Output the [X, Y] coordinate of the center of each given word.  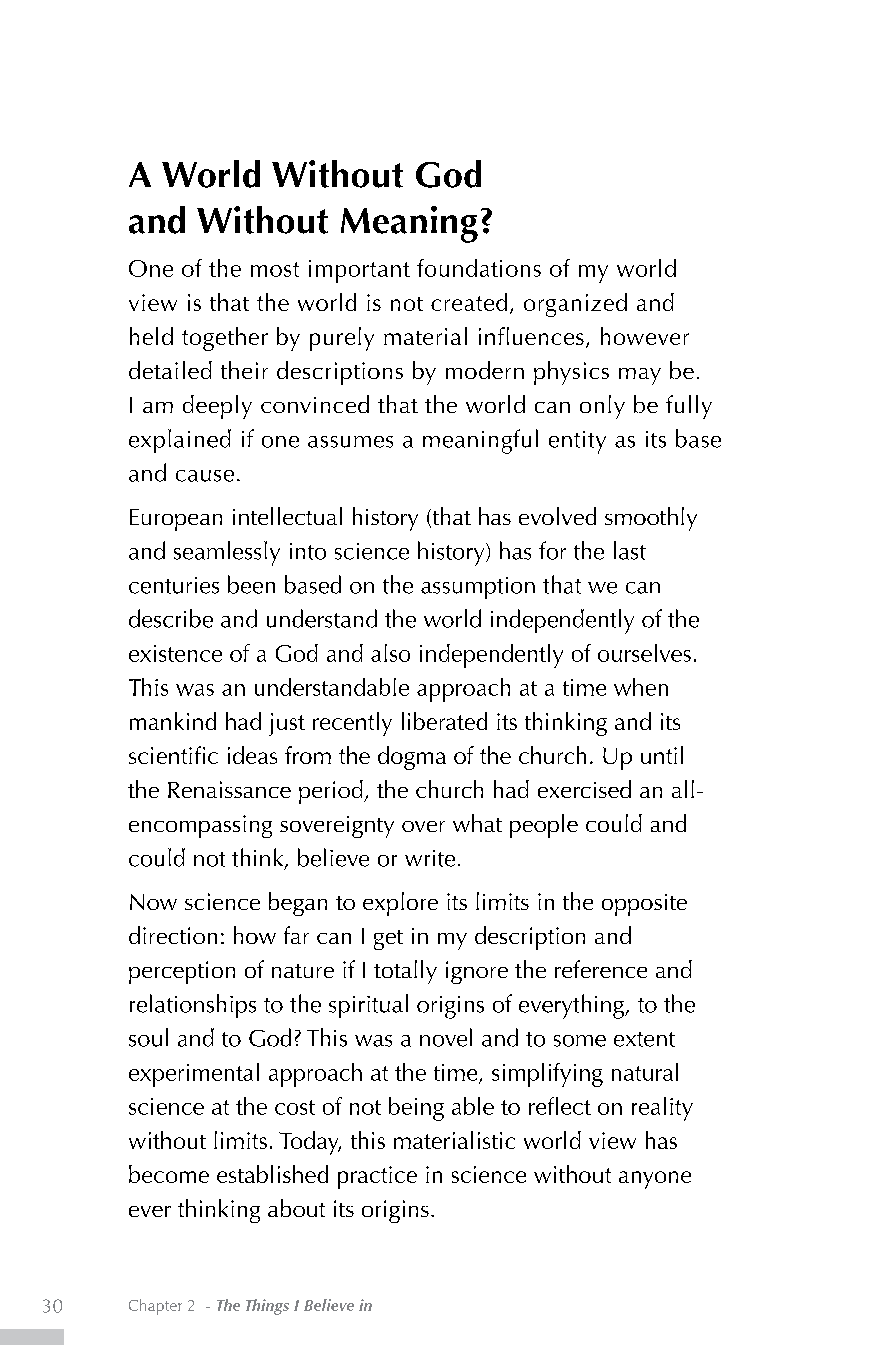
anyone [655, 1180]
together [225, 339]
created [469, 302]
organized [575, 305]
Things [267, 1307]
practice [377, 1177]
